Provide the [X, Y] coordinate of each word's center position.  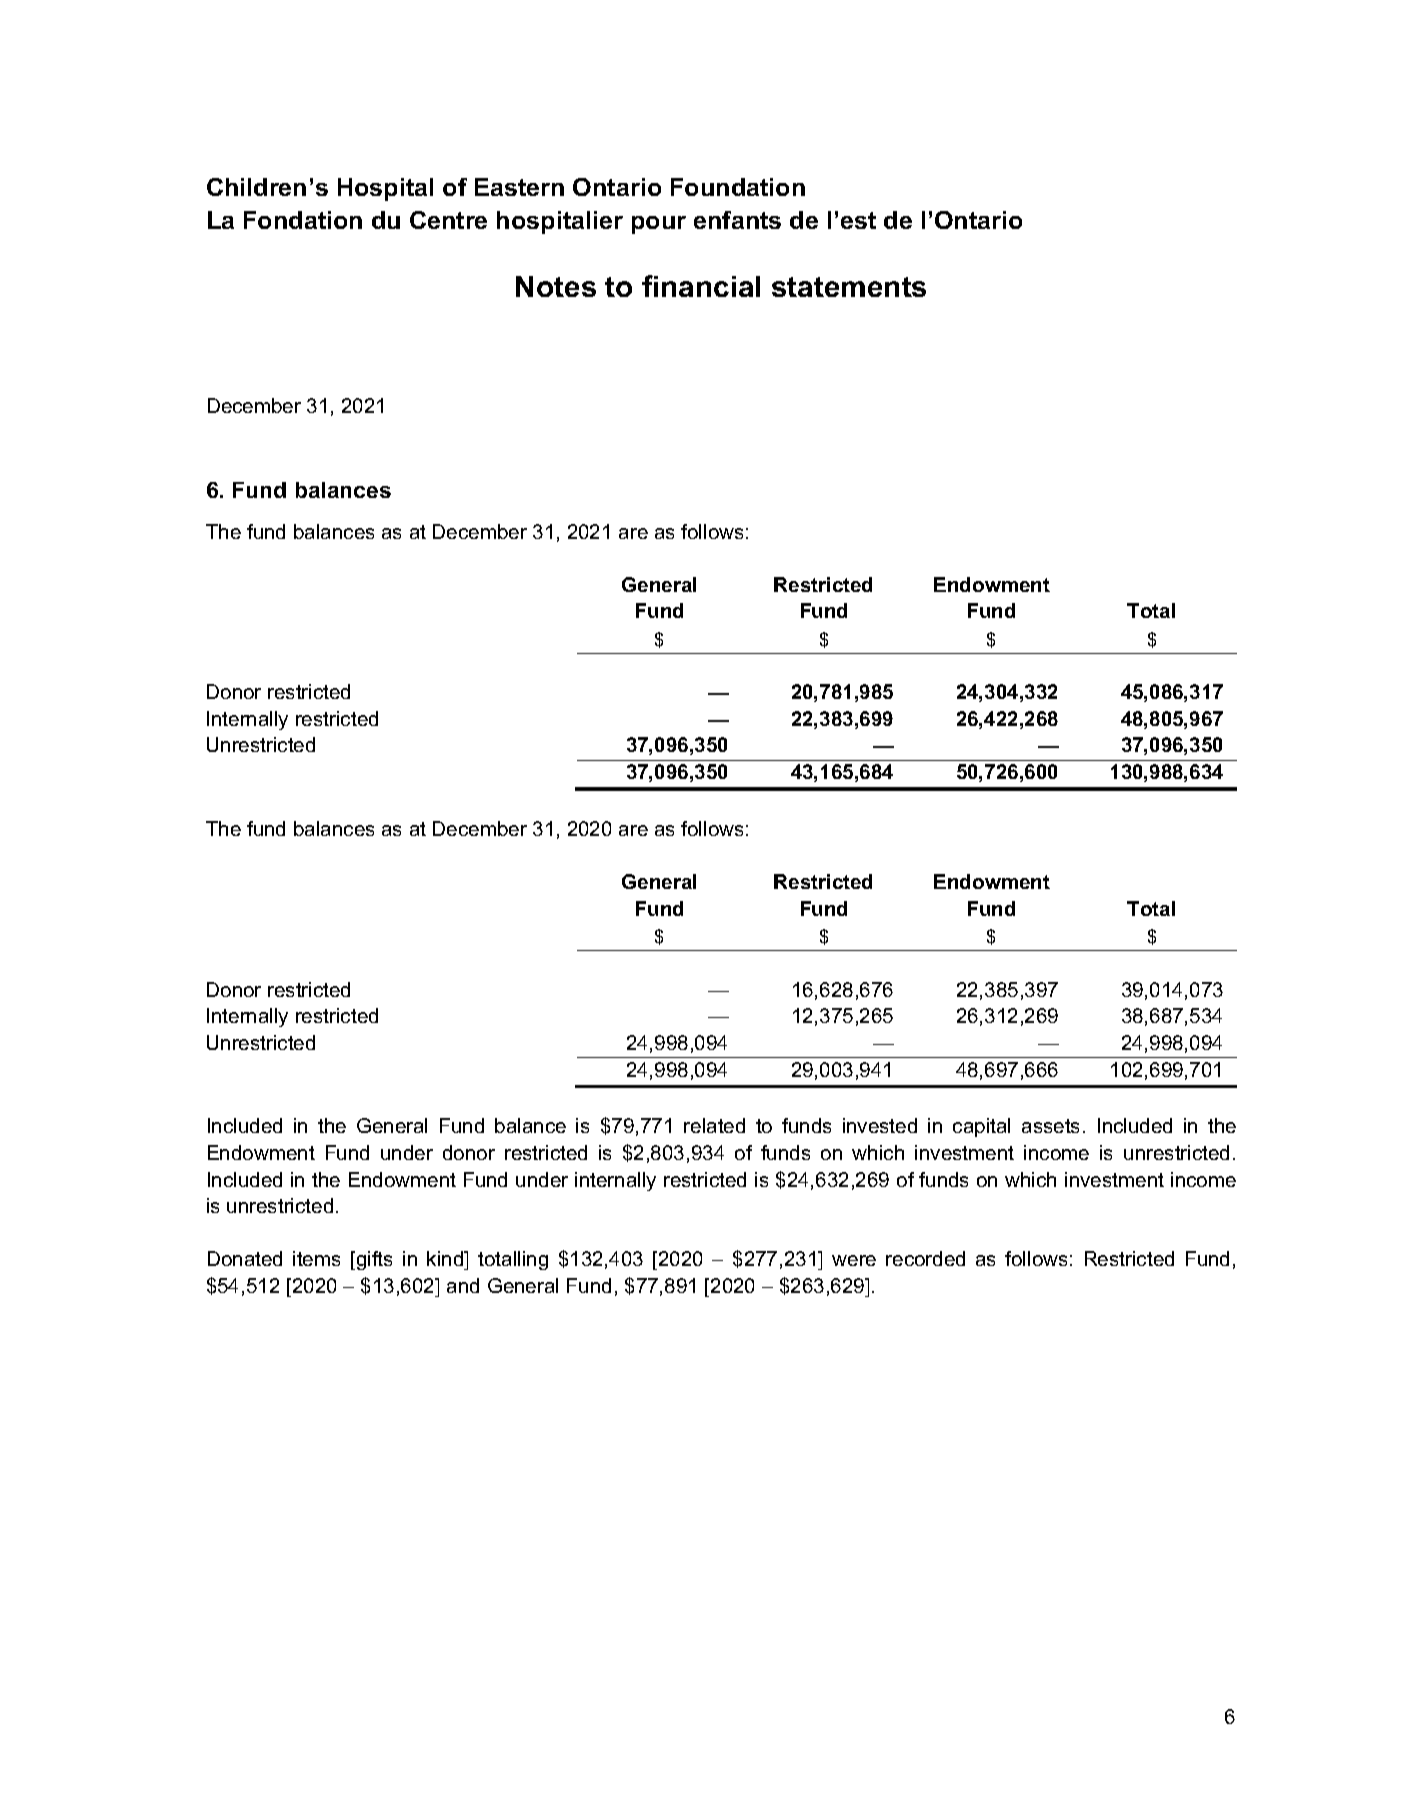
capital [981, 1127]
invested [880, 1125]
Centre [448, 220]
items [316, 1258]
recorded [925, 1258]
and [463, 1285]
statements [849, 287]
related [714, 1125]
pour [659, 225]
